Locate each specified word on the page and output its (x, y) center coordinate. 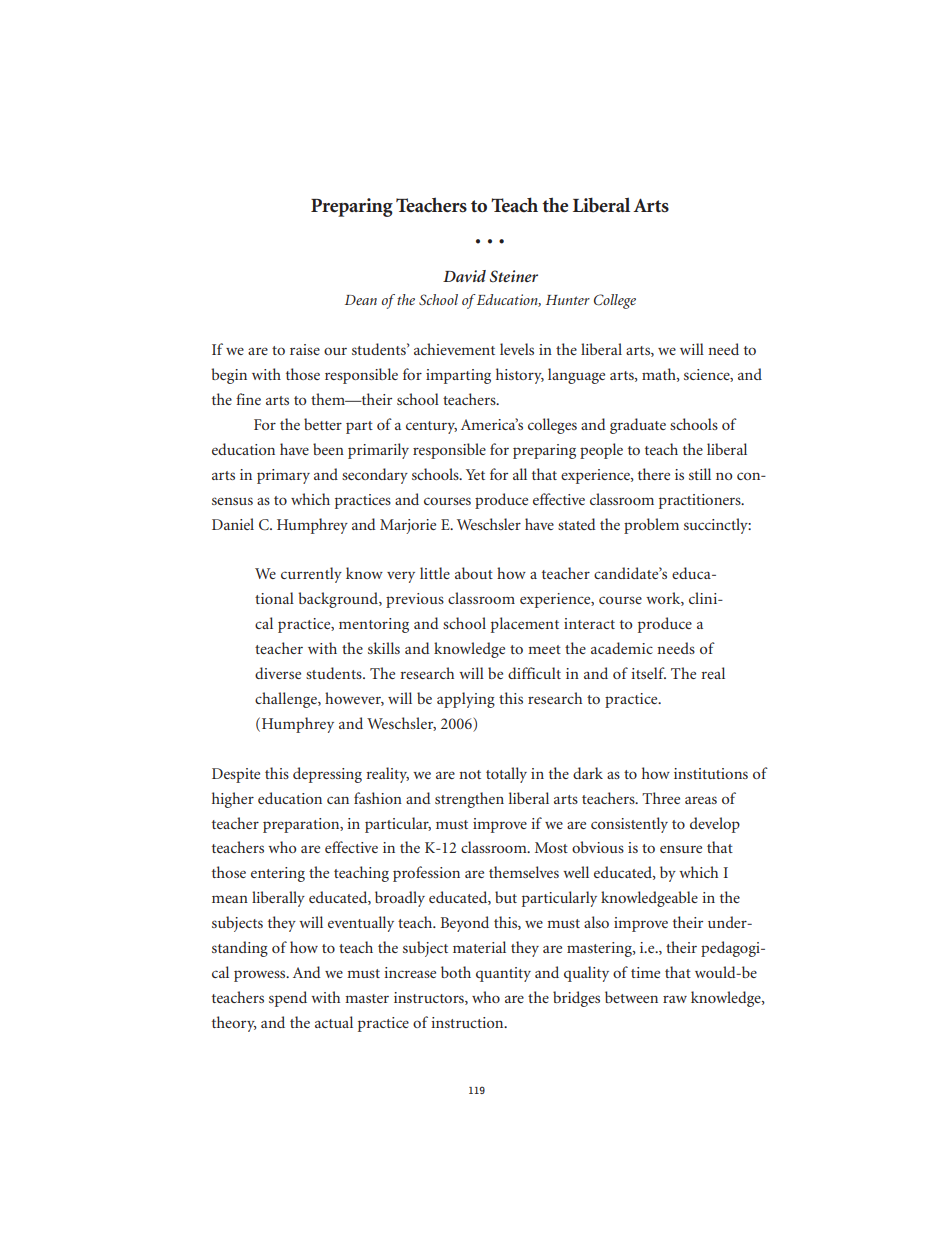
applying (466, 700)
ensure (681, 849)
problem (651, 526)
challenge (287, 700)
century (431, 427)
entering (278, 874)
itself (648, 673)
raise (305, 349)
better (323, 424)
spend (288, 999)
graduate (638, 426)
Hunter (568, 300)
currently (311, 575)
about (474, 573)
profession (426, 874)
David (464, 276)
